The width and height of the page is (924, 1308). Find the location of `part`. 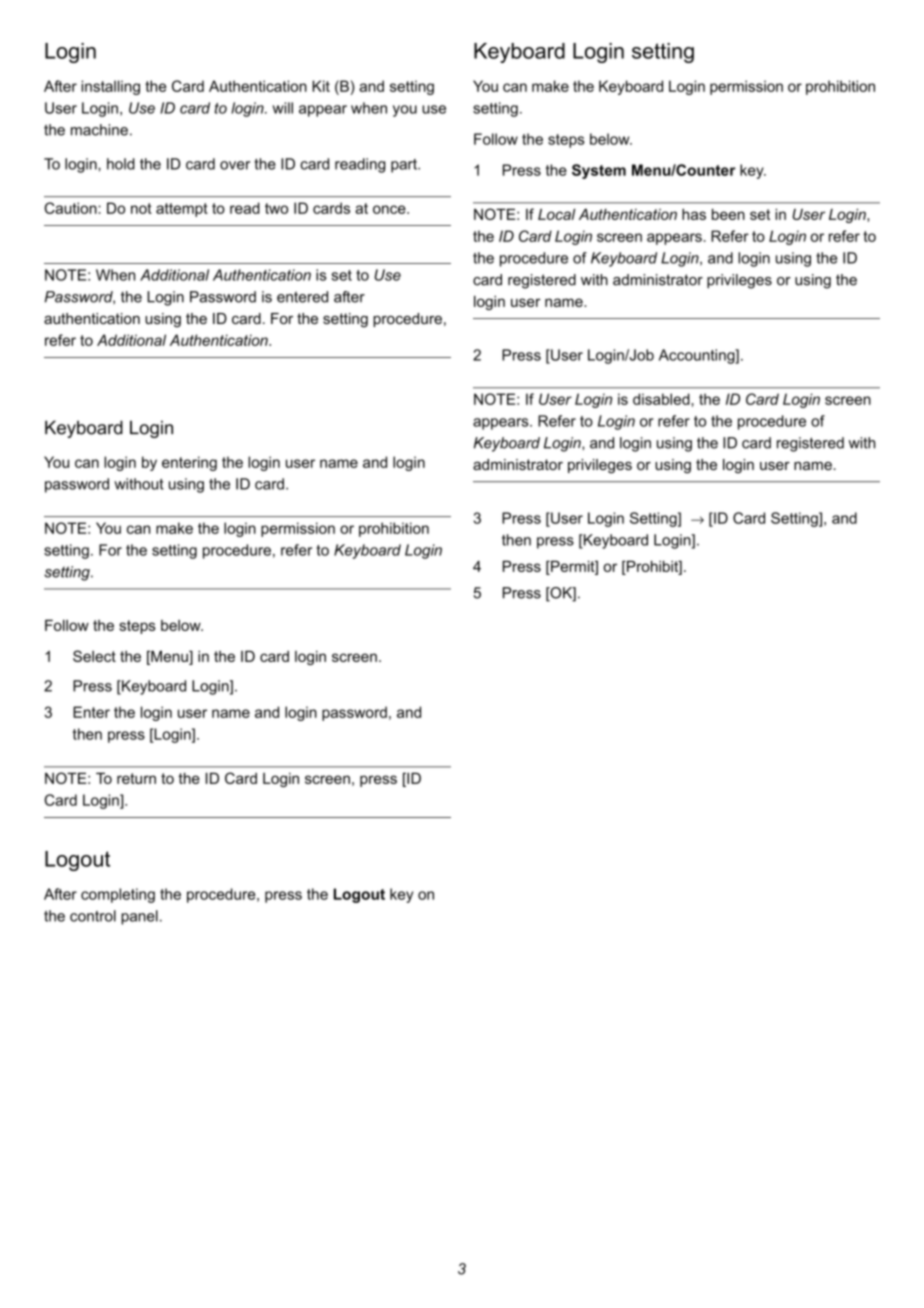

part is located at coordinates (405, 166).
